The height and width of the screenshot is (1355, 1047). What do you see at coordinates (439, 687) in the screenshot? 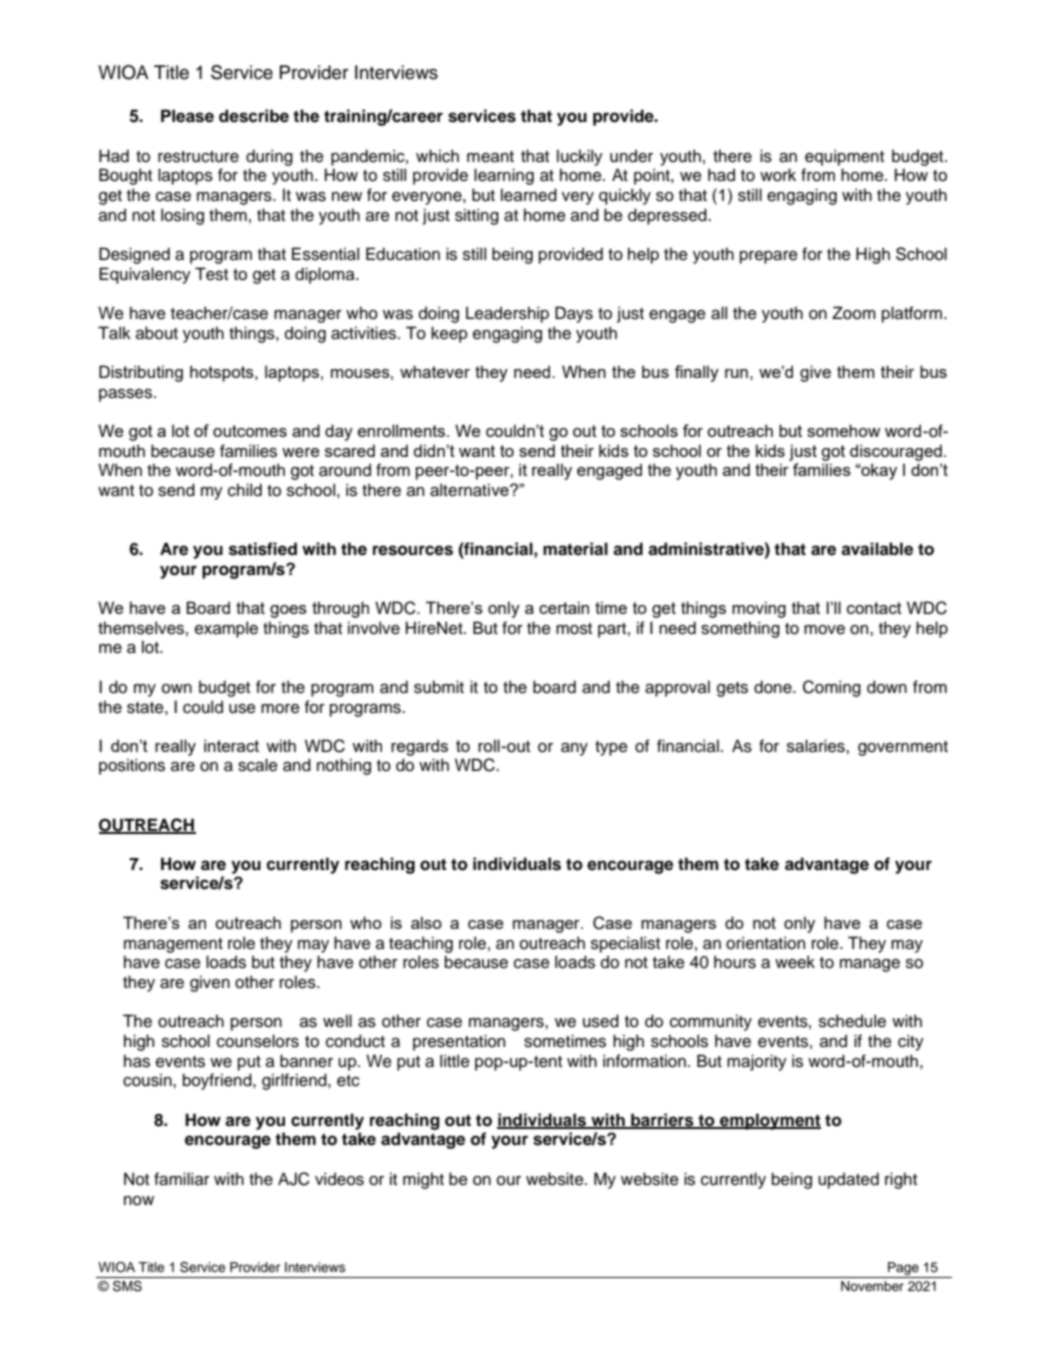
I see `submit` at bounding box center [439, 687].
